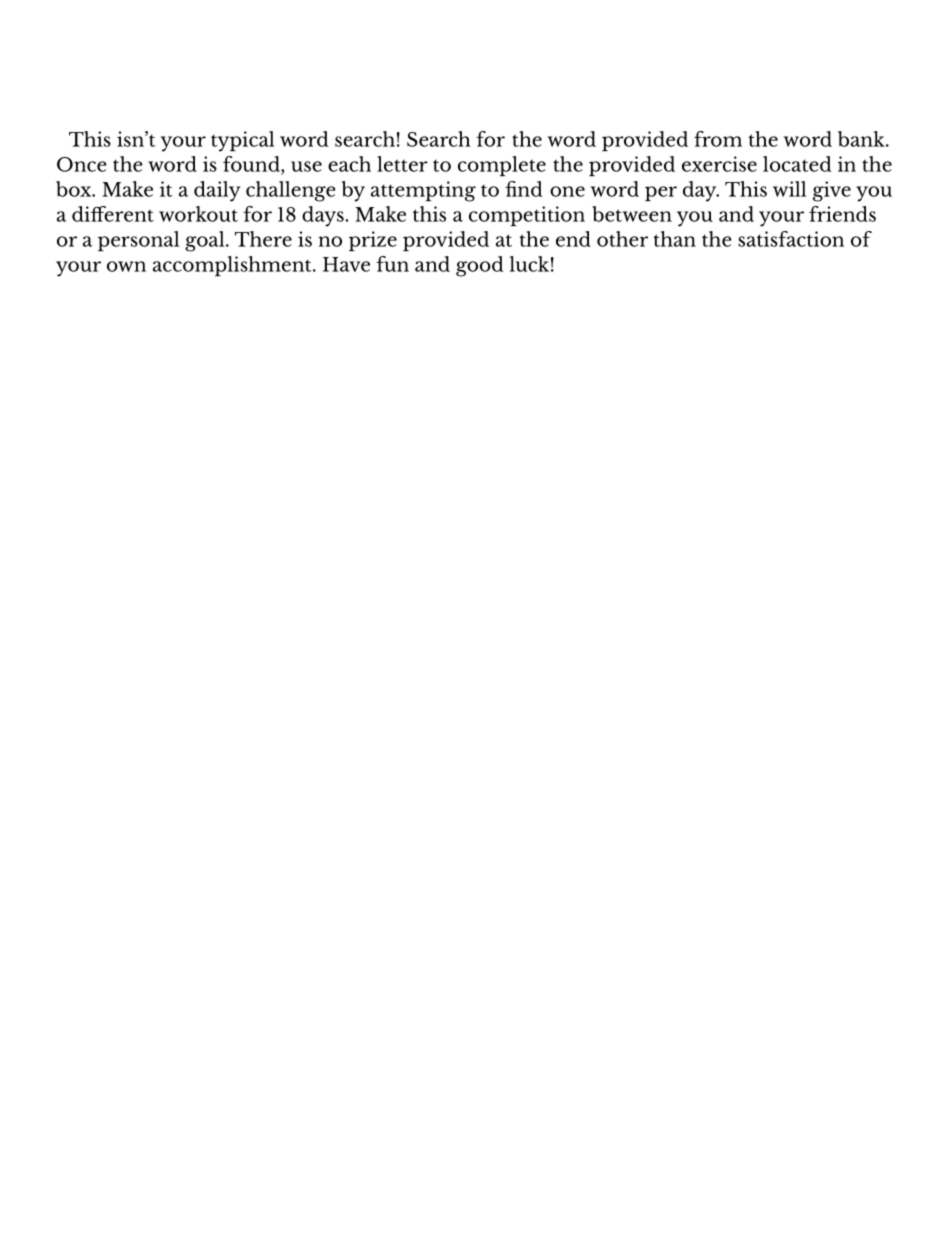 Image resolution: width=952 pixels, height=1233 pixels. Describe the element at coordinates (718, 139) in the image. I see `from` at that location.
